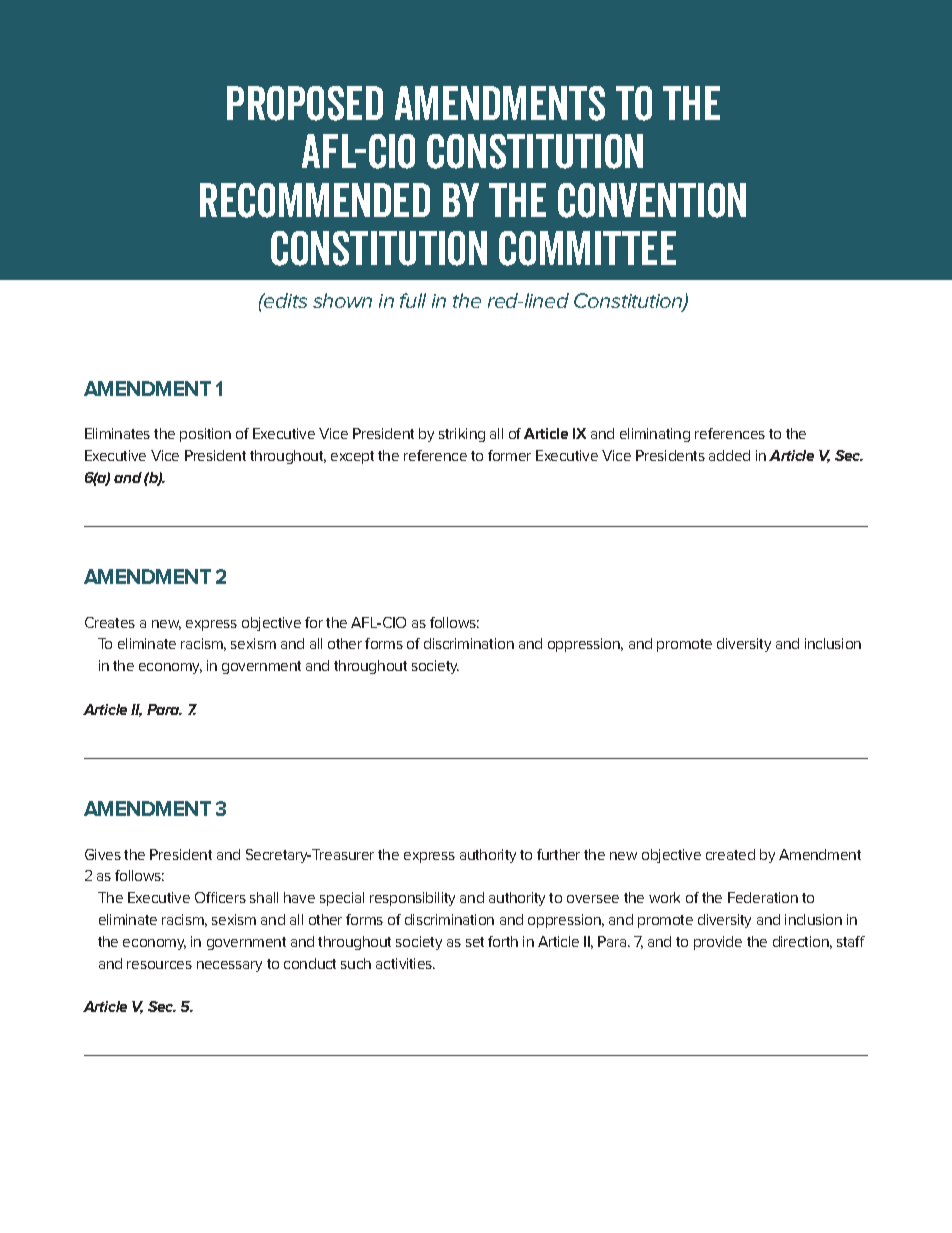  What do you see at coordinates (652, 200) in the document?
I see `Convention` at bounding box center [652, 200].
